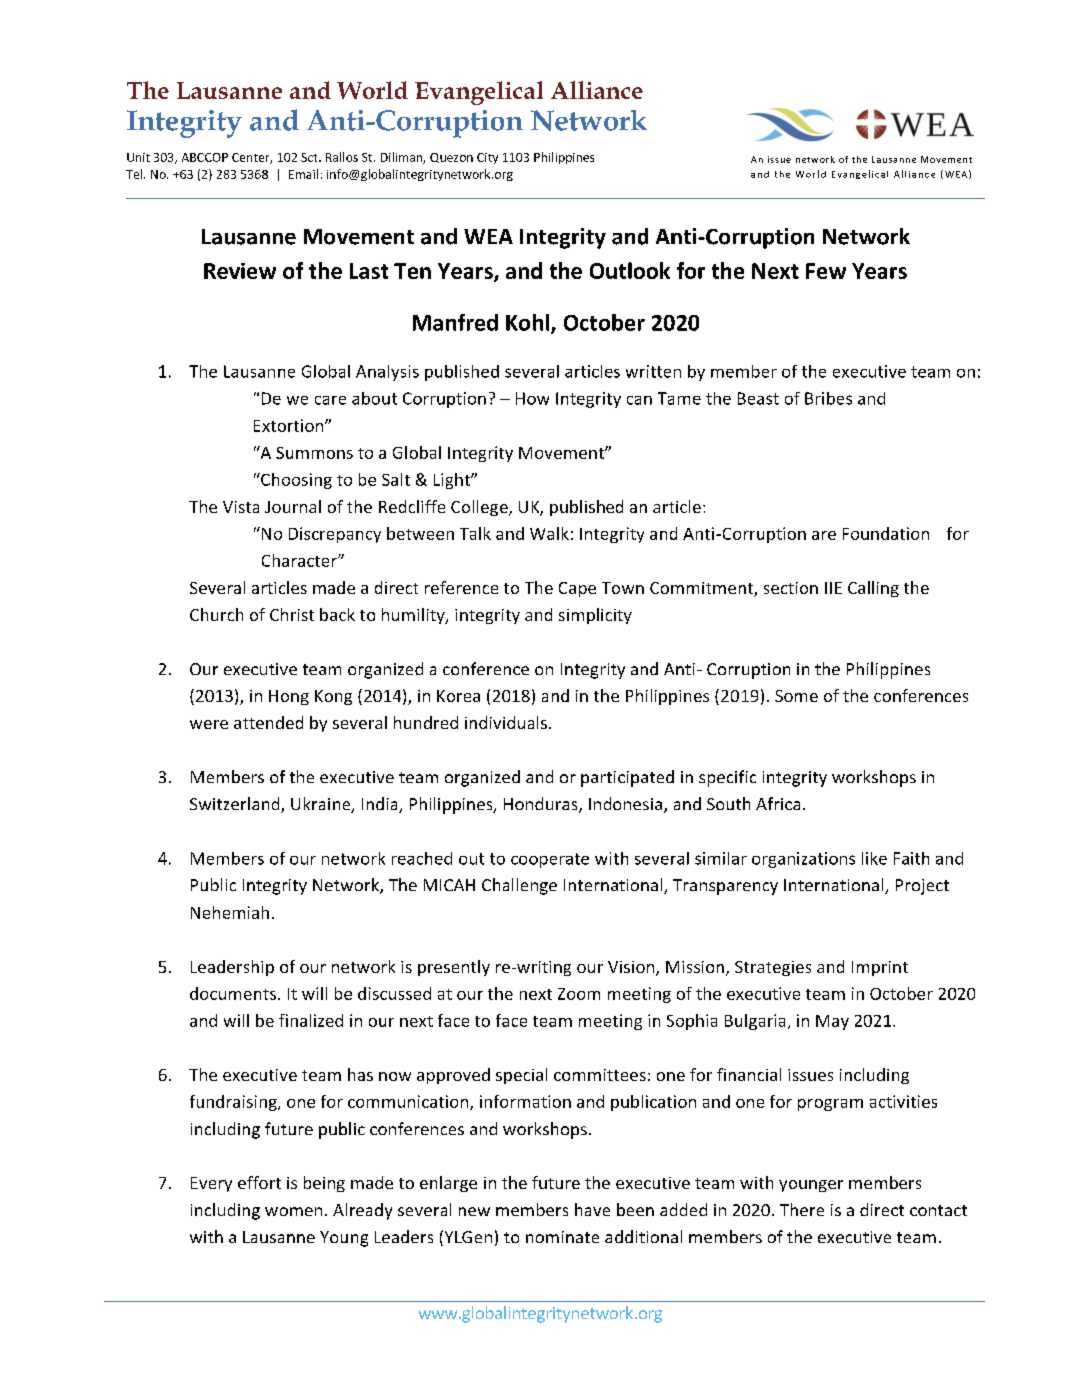 The image size is (1072, 1387). I want to click on Switzerland, so click(236, 805).
